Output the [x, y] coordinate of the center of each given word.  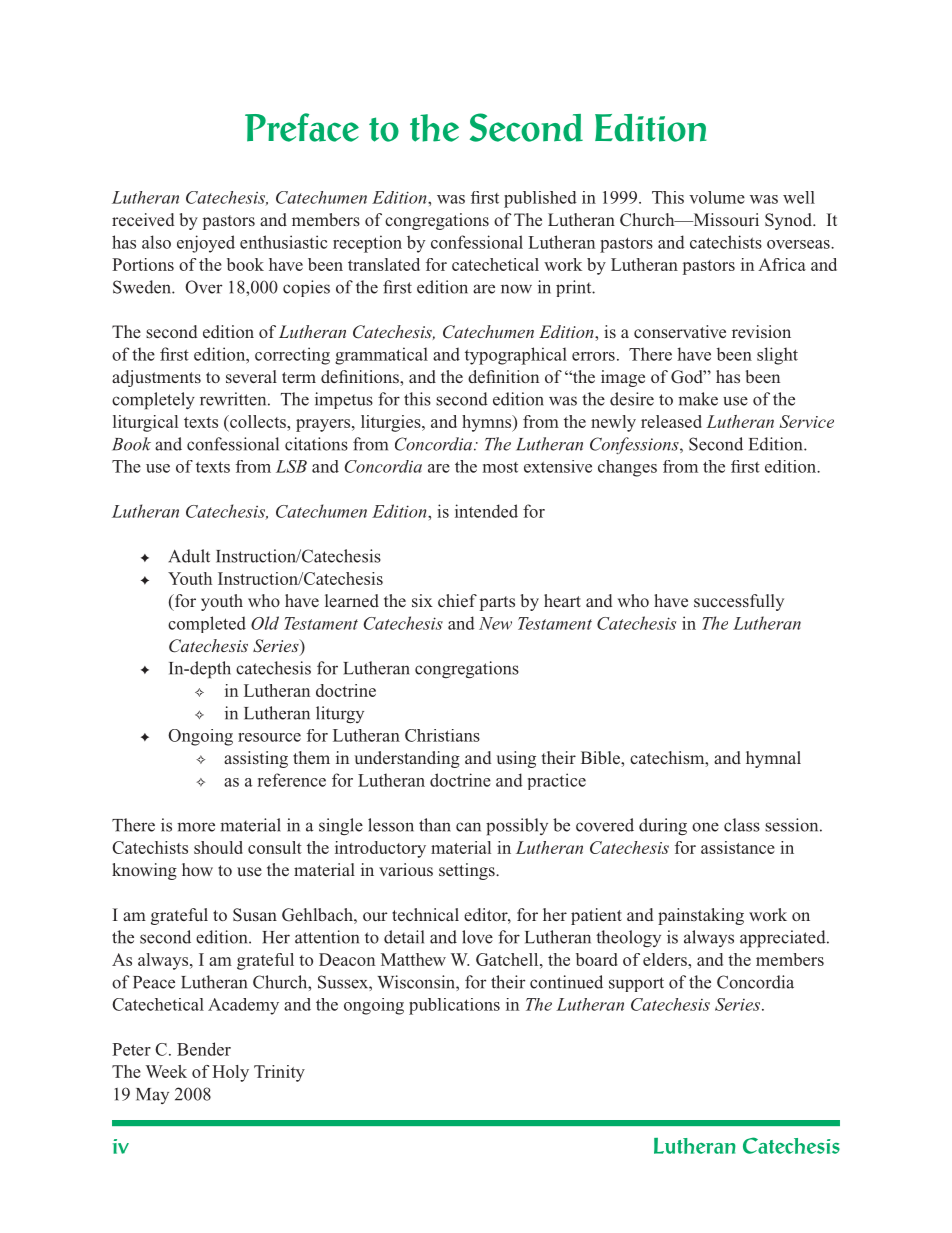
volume [717, 197]
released [671, 421]
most [500, 467]
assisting [256, 759]
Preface [302, 127]
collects [258, 421]
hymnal [773, 759]
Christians [442, 735]
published [540, 199]
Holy [230, 1073]
